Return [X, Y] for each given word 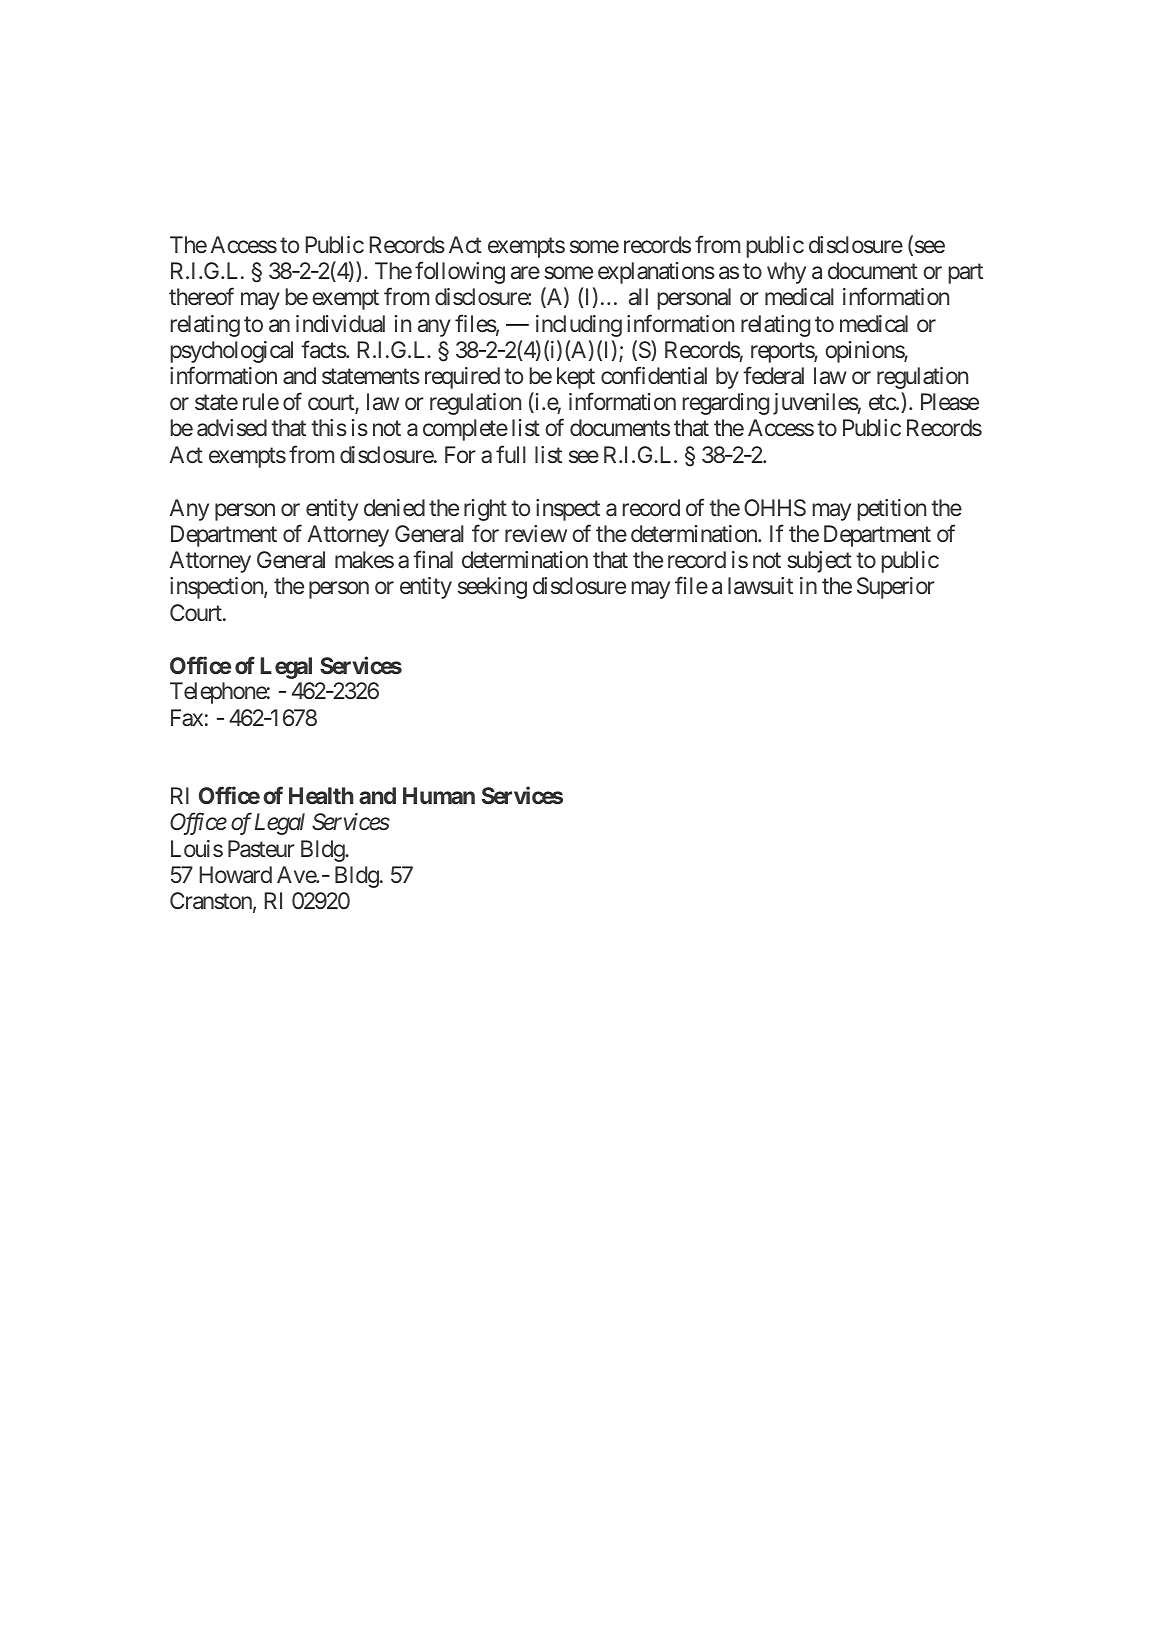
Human [439, 795]
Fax [187, 718]
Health [321, 795]
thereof [201, 296]
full [511, 454]
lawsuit [760, 586]
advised [232, 428]
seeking [492, 588]
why [786, 273]
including [579, 326]
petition [892, 510]
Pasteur [261, 849]
